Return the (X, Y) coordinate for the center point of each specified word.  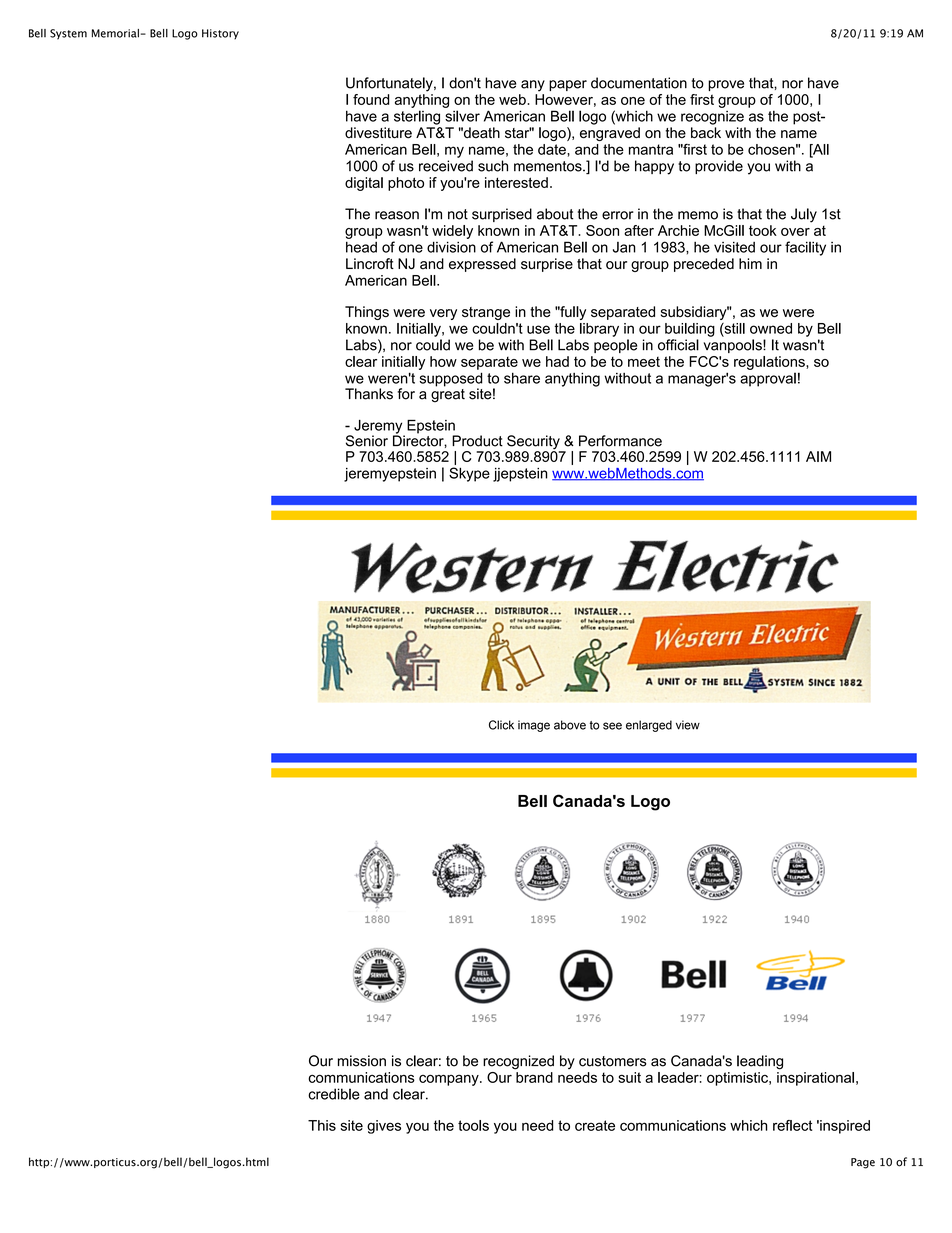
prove (726, 85)
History (220, 34)
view (688, 725)
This (322, 1125)
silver (462, 116)
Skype (469, 474)
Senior (367, 441)
